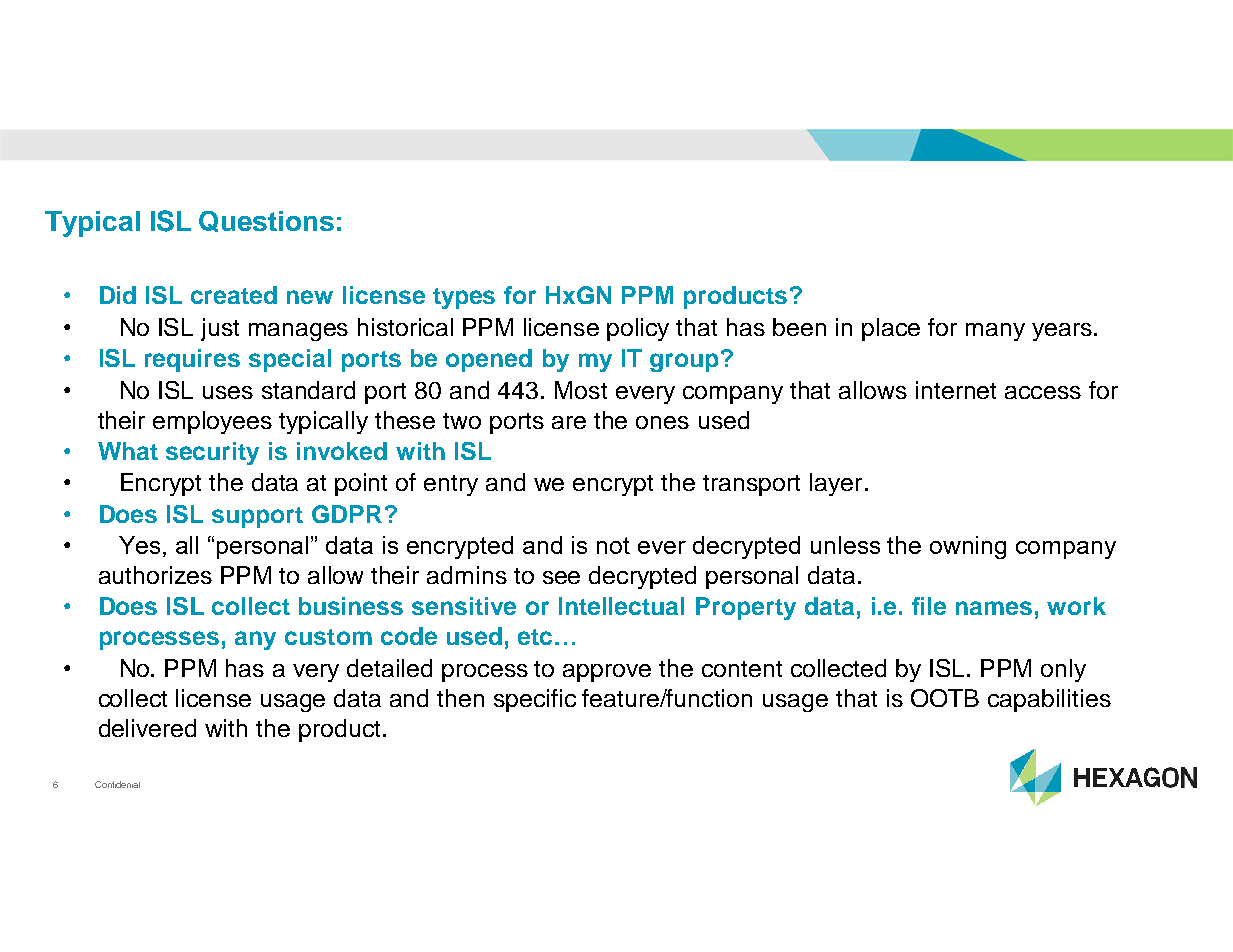  What do you see at coordinates (228, 392) in the page?
I see `uses` at bounding box center [228, 392].
